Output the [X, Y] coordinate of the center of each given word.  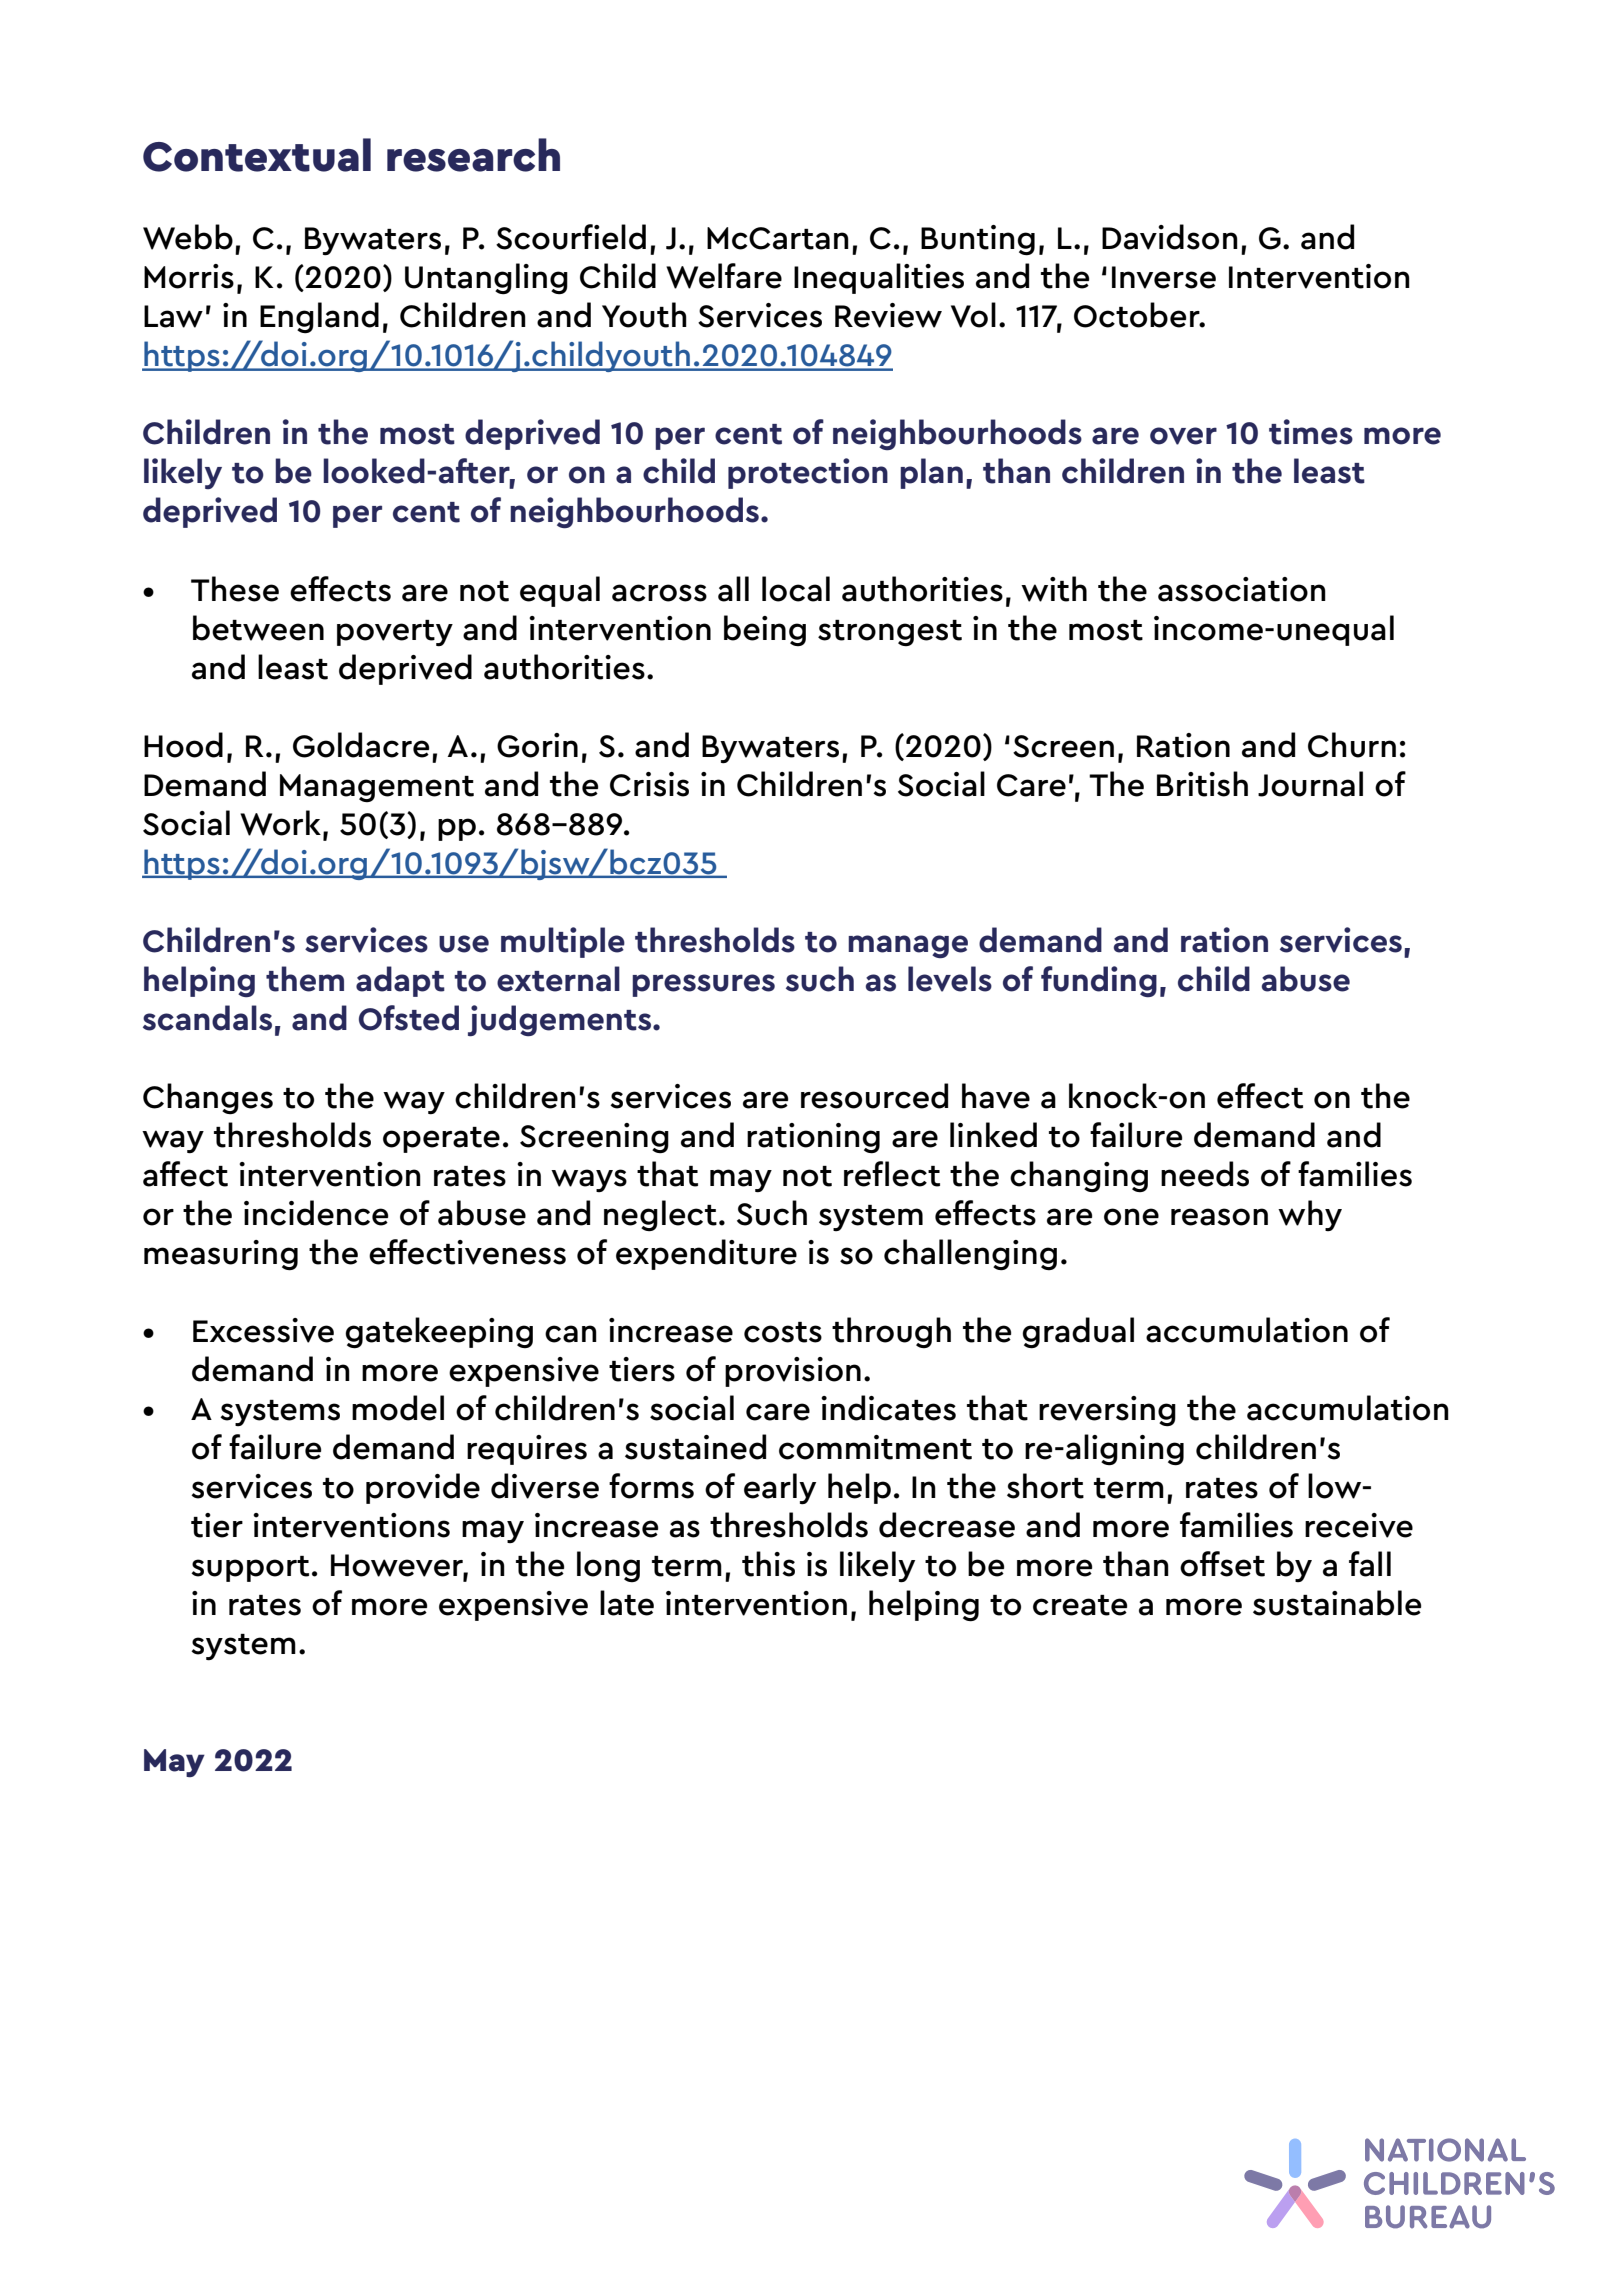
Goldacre [361, 745]
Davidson [1170, 237]
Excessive [263, 1330]
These [235, 589]
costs [783, 1332]
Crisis [649, 784]
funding [1099, 981]
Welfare [724, 276]
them [305, 979]
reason [1219, 1217]
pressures [703, 985]
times [1311, 432]
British [1202, 784]
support [250, 1569]
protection [808, 473]
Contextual [257, 155]
